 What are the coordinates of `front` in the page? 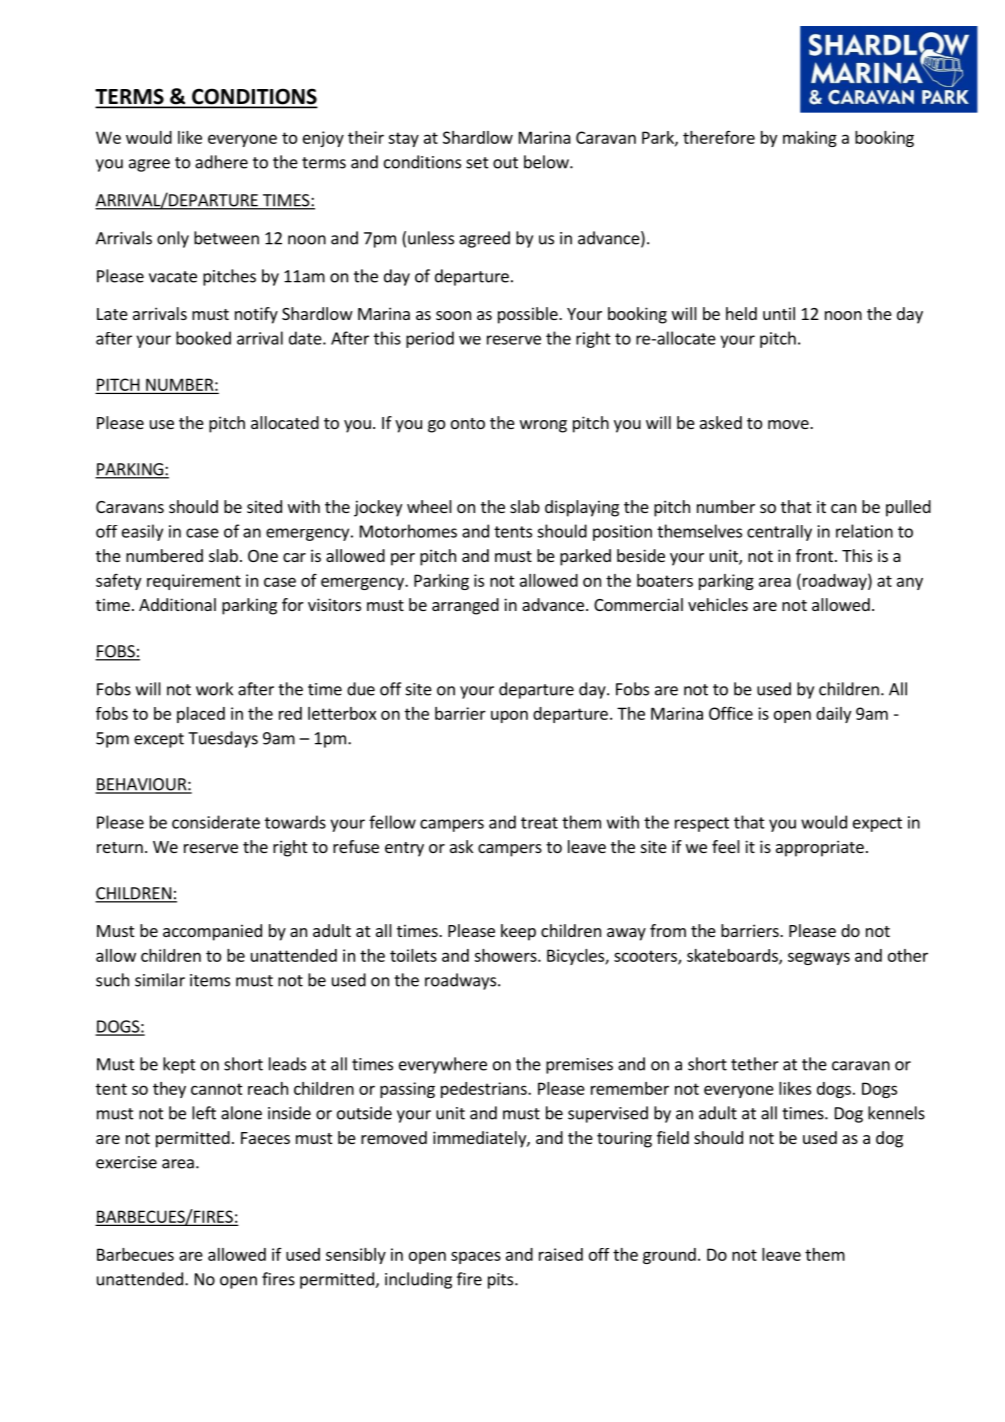 It's located at (814, 555).
